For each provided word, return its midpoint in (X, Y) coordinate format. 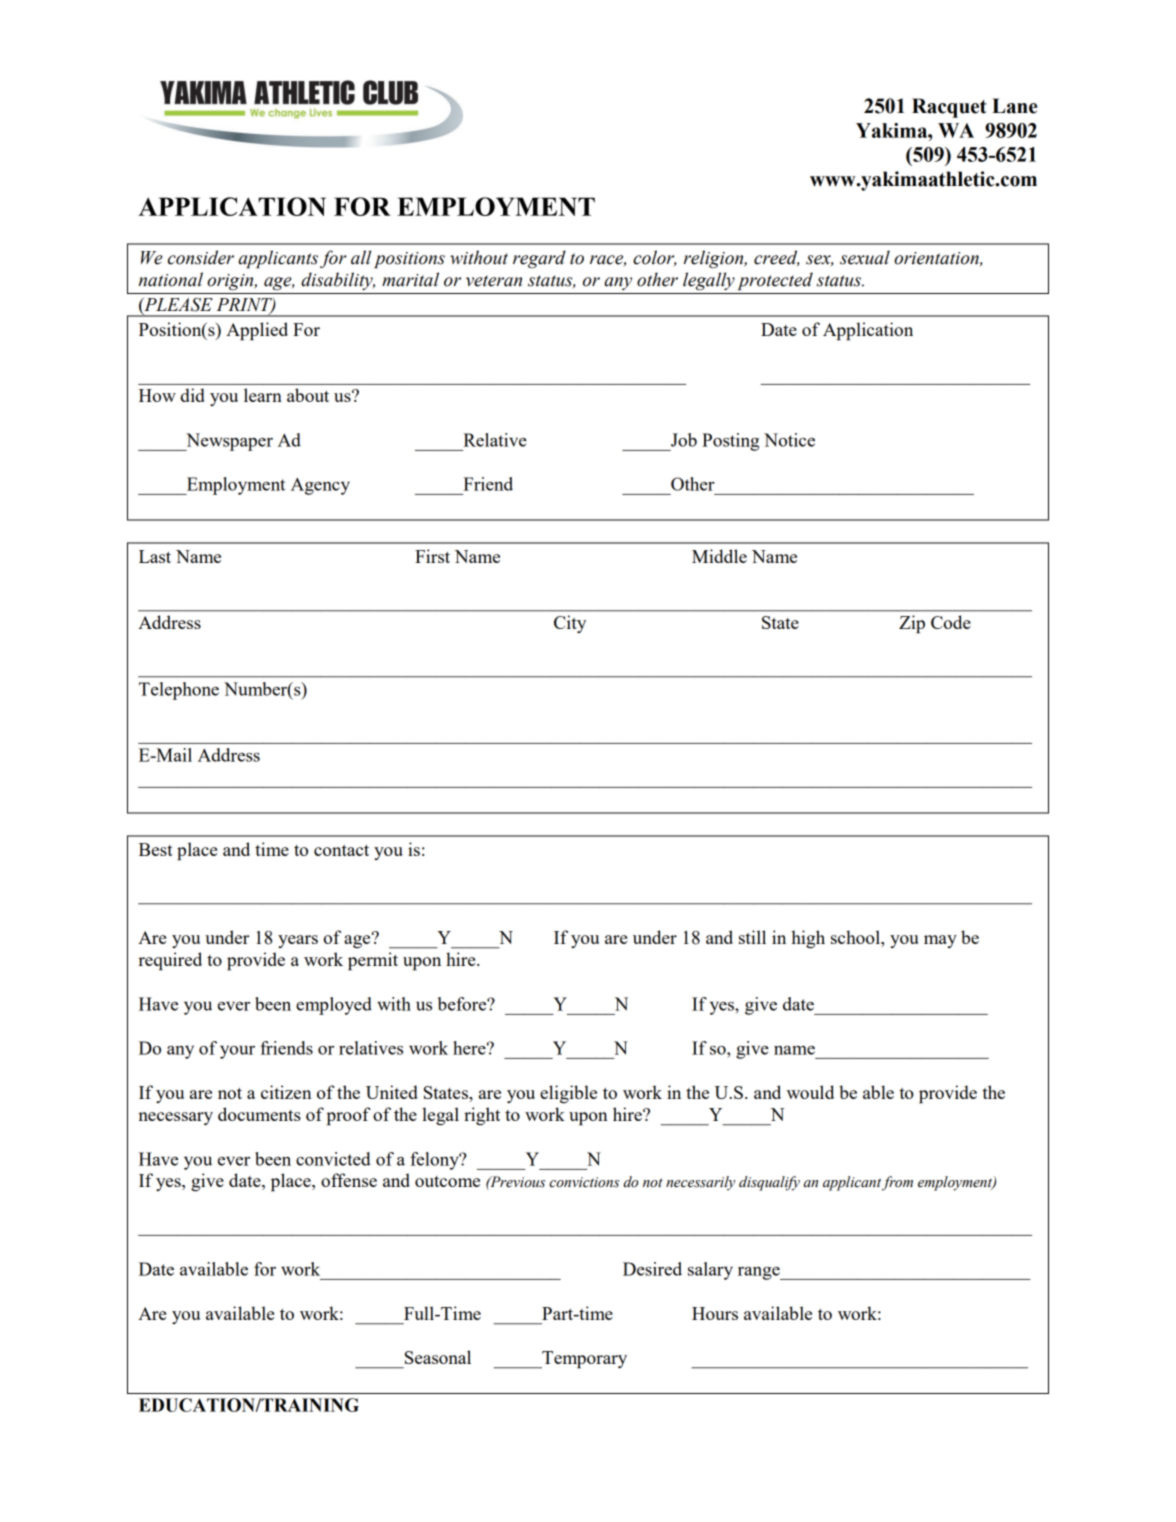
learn (263, 395)
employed (334, 1006)
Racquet (949, 108)
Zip (912, 624)
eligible (568, 1094)
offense (349, 1180)
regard (539, 259)
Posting (730, 442)
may (940, 941)
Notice (789, 440)
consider (201, 257)
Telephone (179, 691)
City (570, 624)
